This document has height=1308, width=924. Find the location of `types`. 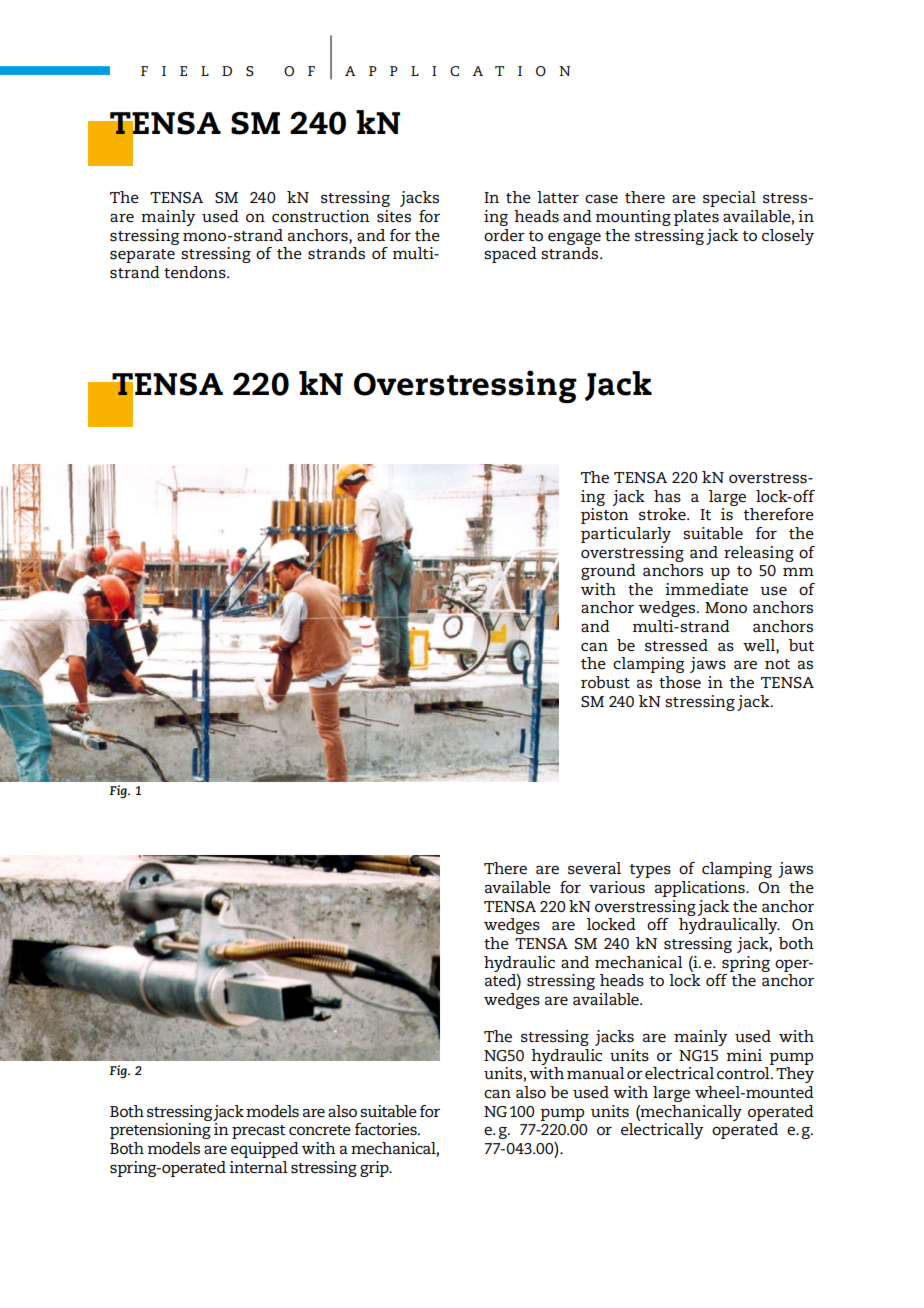

types is located at coordinates (650, 871).
